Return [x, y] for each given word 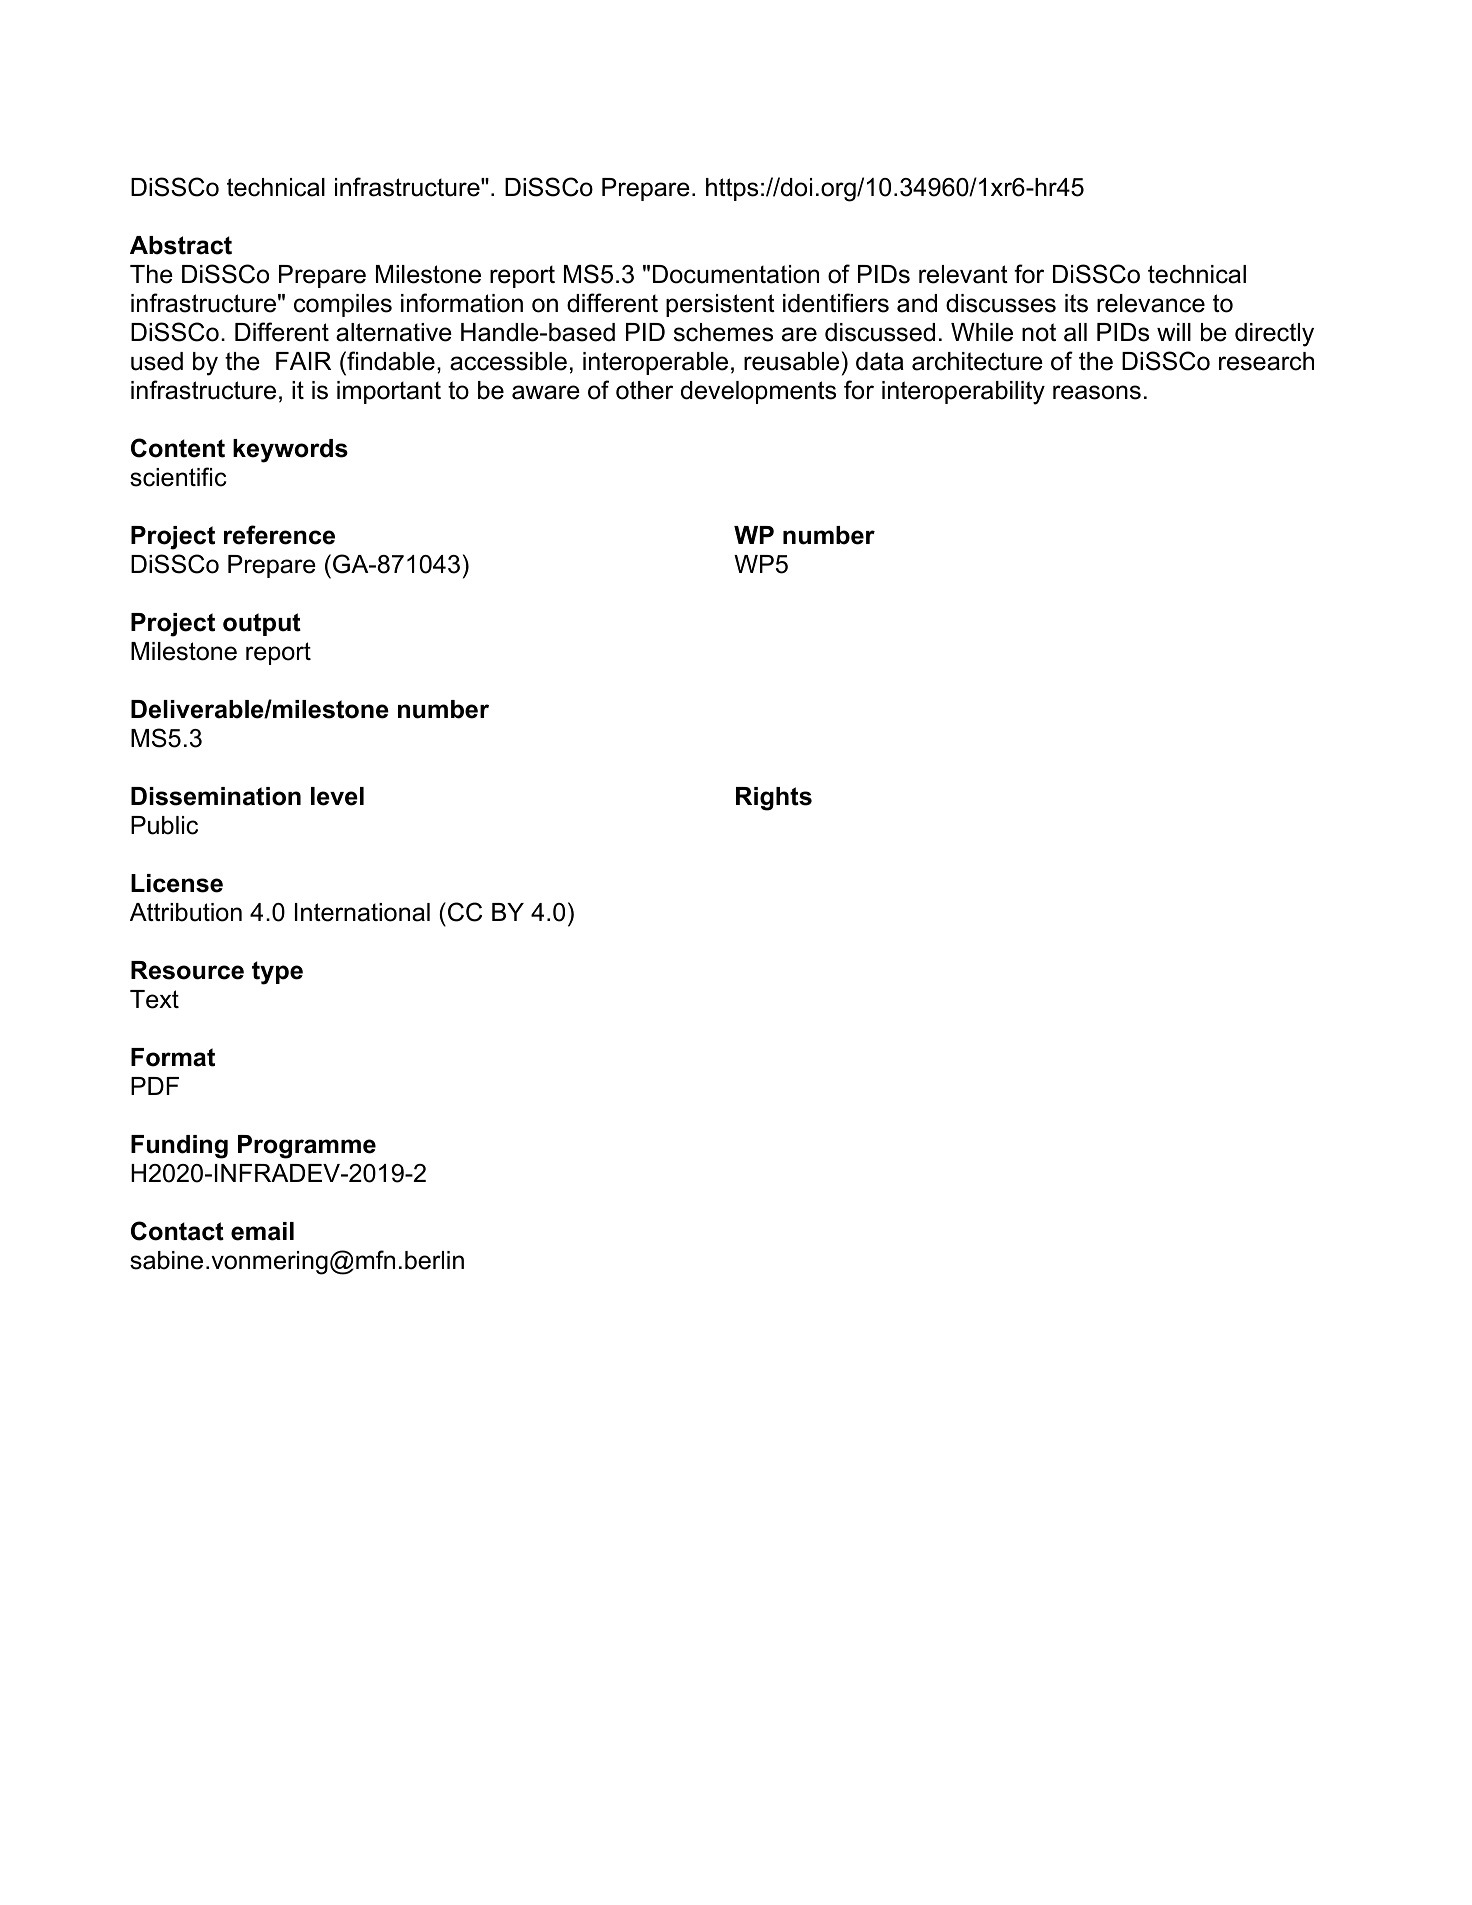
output [262, 624]
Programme [307, 1147]
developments [758, 392]
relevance [1151, 303]
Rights [774, 799]
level [337, 796]
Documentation [736, 274]
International [362, 912]
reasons [1097, 392]
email [262, 1231]
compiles [343, 305]
